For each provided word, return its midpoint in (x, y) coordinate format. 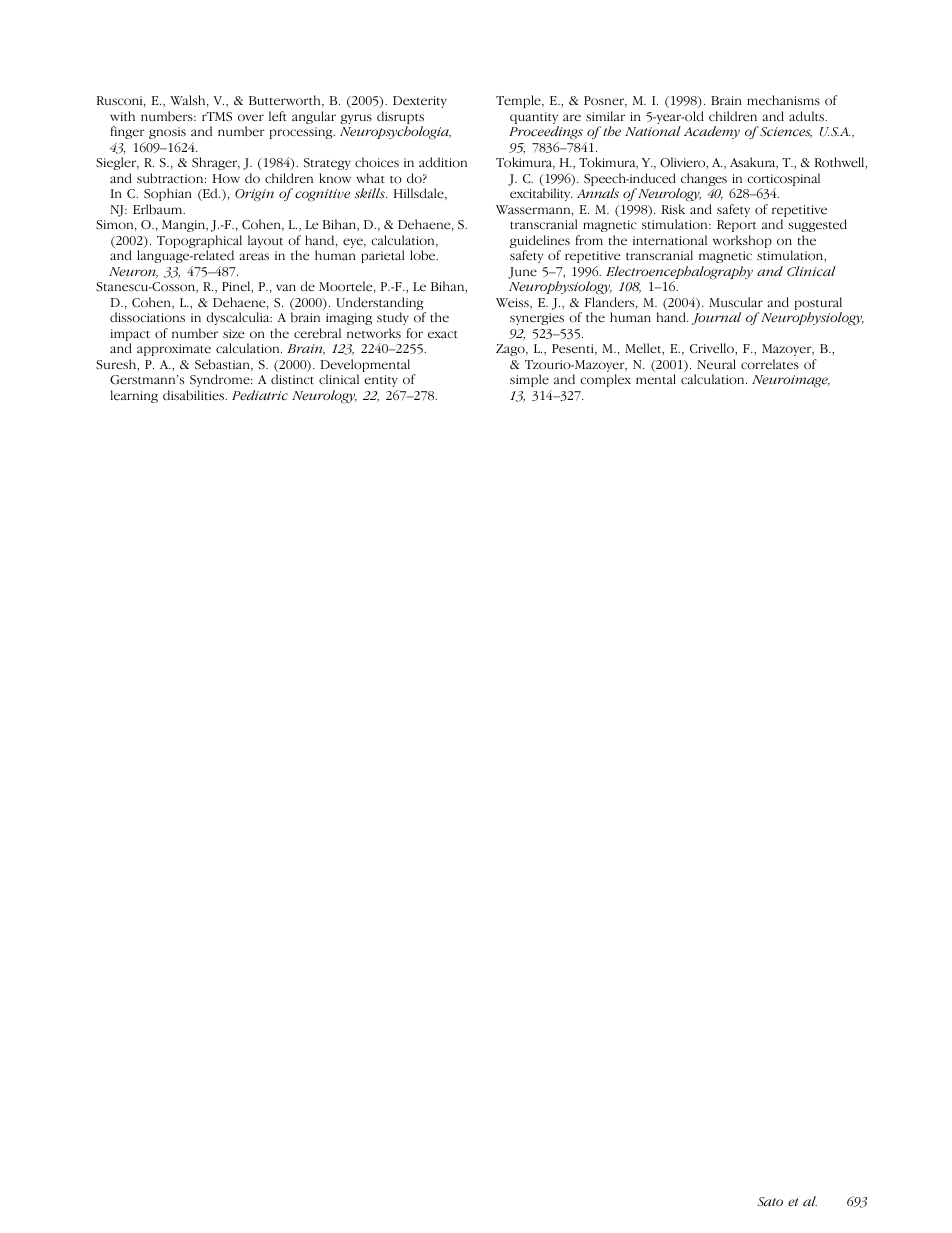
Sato (770, 1201)
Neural (717, 364)
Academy (712, 132)
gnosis (167, 133)
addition (443, 162)
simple (529, 380)
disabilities (194, 395)
